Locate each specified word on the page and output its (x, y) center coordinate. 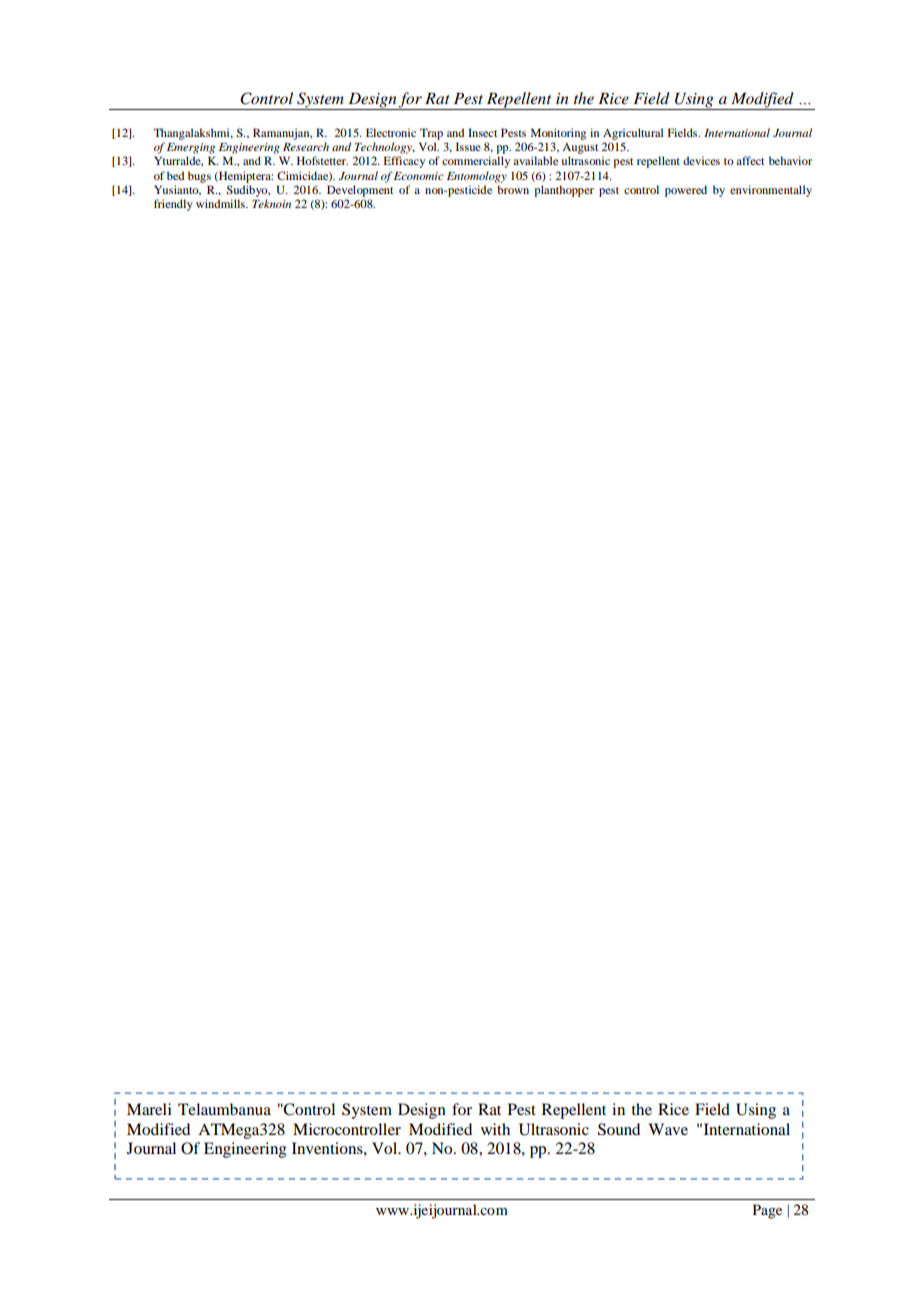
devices (701, 160)
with (495, 1129)
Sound (619, 1129)
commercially (476, 162)
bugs (199, 177)
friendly (173, 205)
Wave (668, 1129)
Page (767, 1211)
